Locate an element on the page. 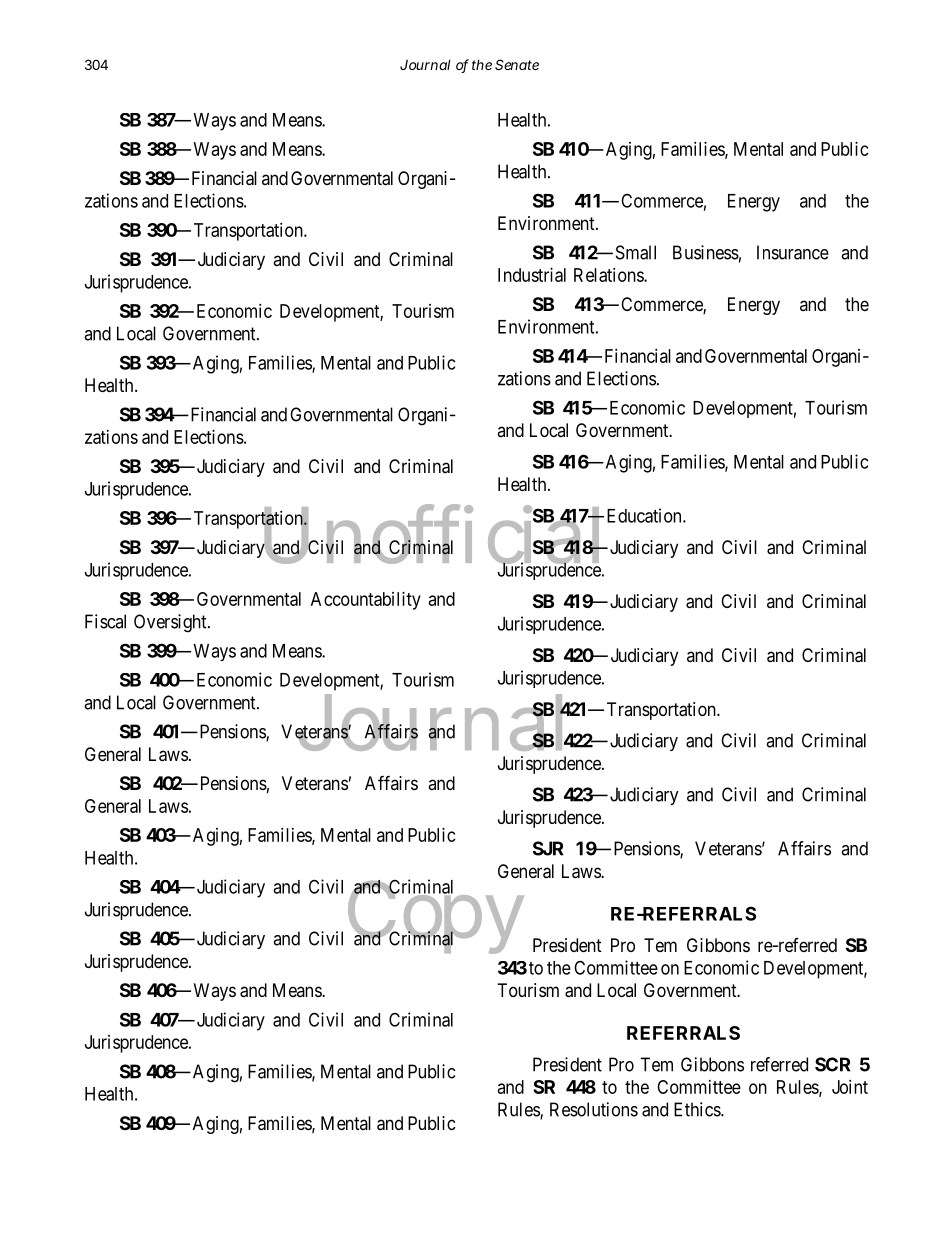 This image has width=952, height=1233. Fiscal is located at coordinates (105, 621).
